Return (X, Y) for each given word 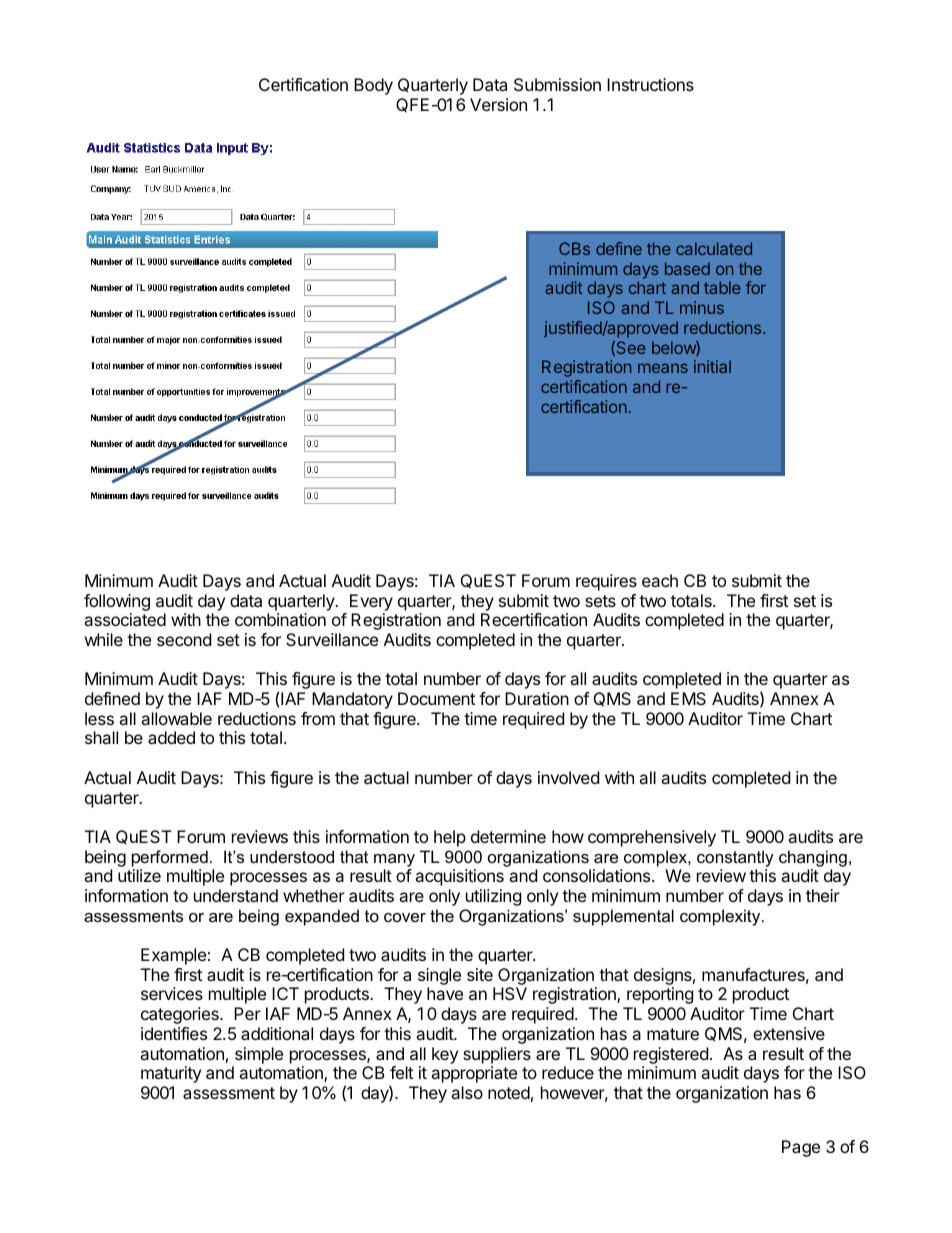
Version (498, 104)
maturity (171, 1074)
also (467, 1092)
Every (371, 602)
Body (373, 86)
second (184, 639)
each (660, 580)
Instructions (650, 84)
